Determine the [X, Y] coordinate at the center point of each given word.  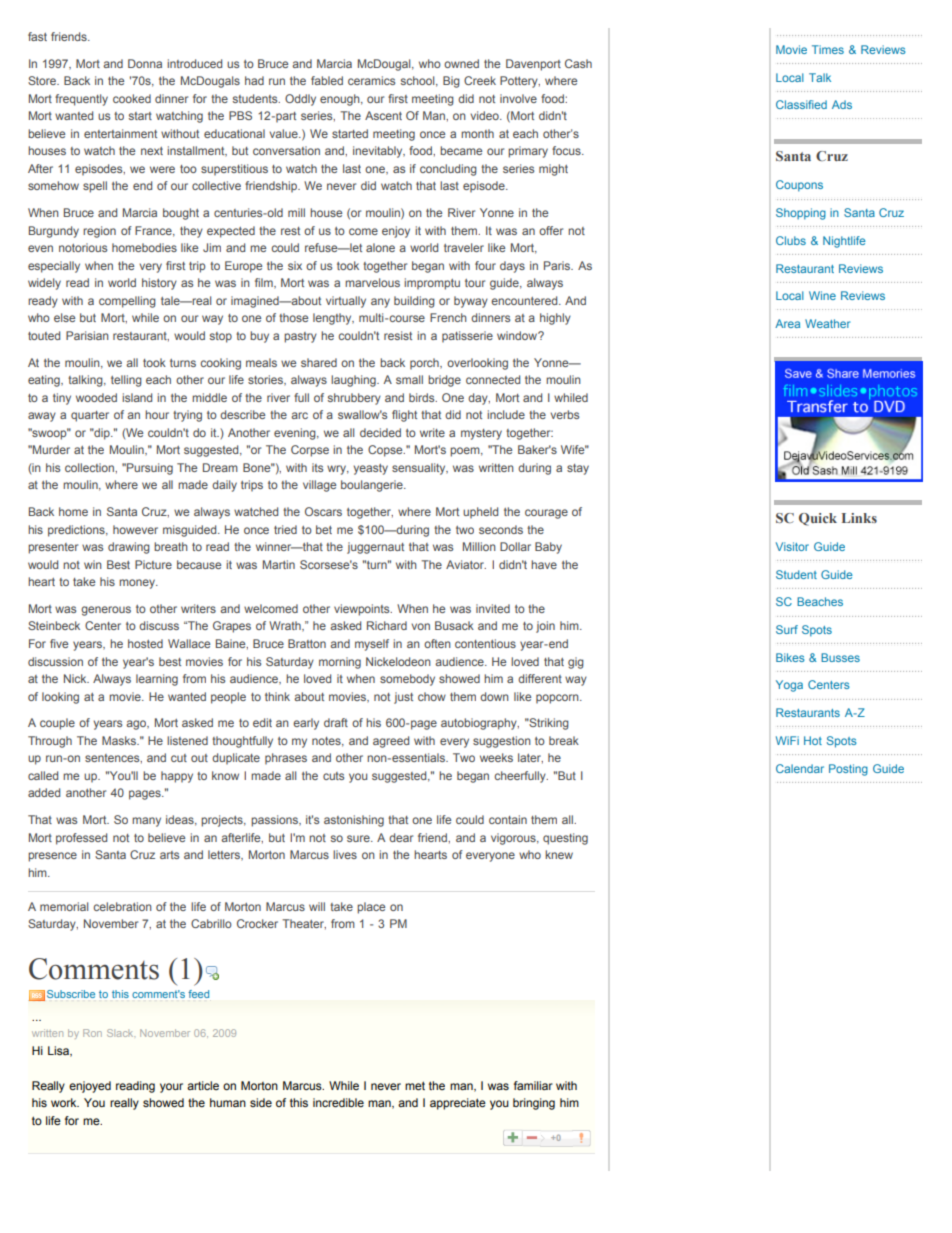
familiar [533, 1085]
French [448, 317]
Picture [153, 564]
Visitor [792, 546]
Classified [801, 104]
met [415, 1085]
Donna [145, 63]
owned [461, 63]
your [171, 1088]
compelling [127, 302]
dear [401, 837]
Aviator [466, 564]
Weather [827, 323]
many [146, 822]
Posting [848, 770]
